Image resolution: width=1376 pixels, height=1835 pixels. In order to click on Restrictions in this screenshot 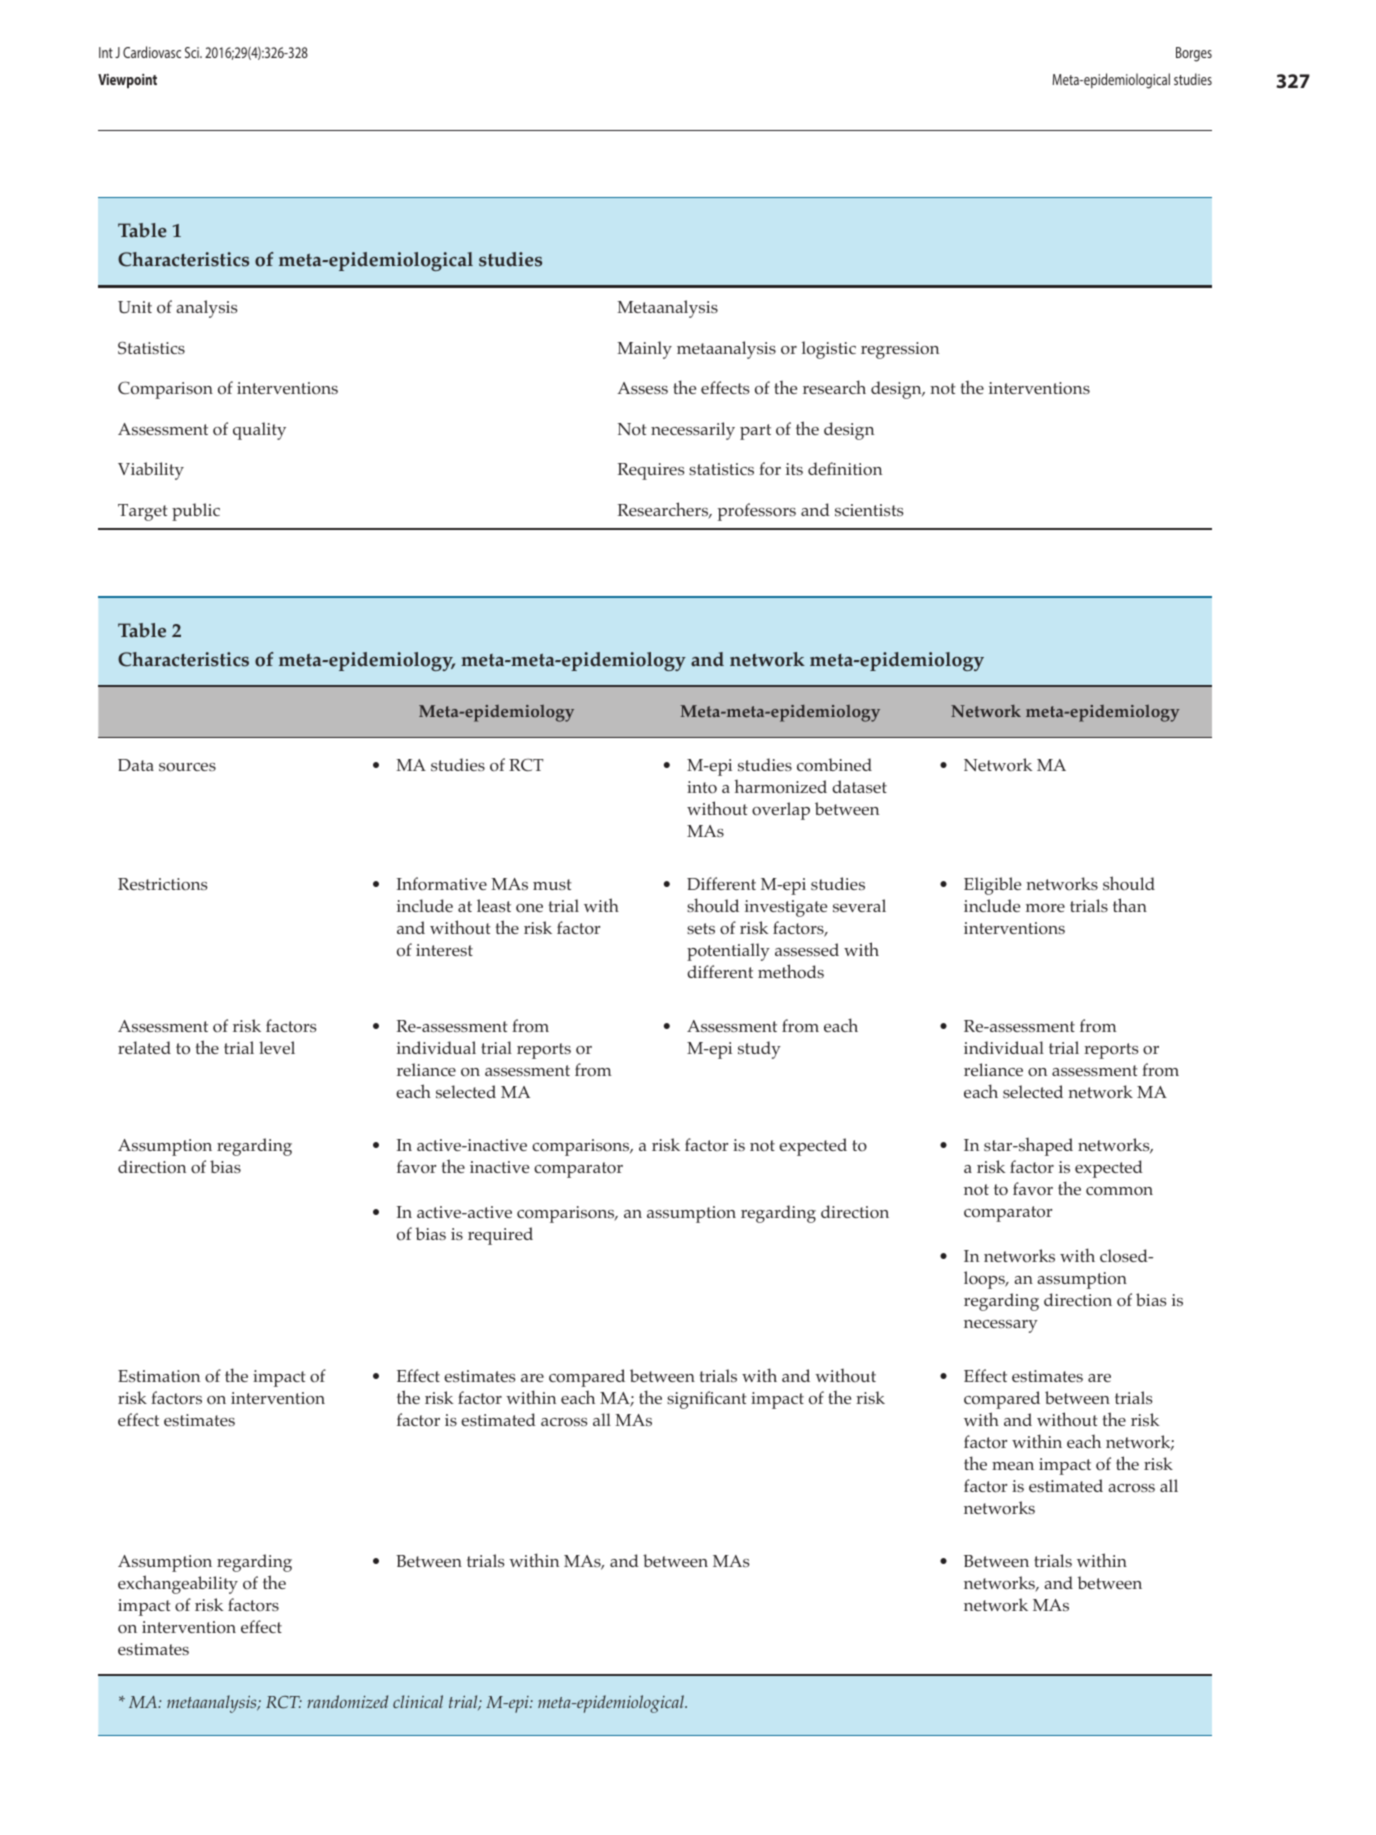, I will do `click(163, 884)`.
